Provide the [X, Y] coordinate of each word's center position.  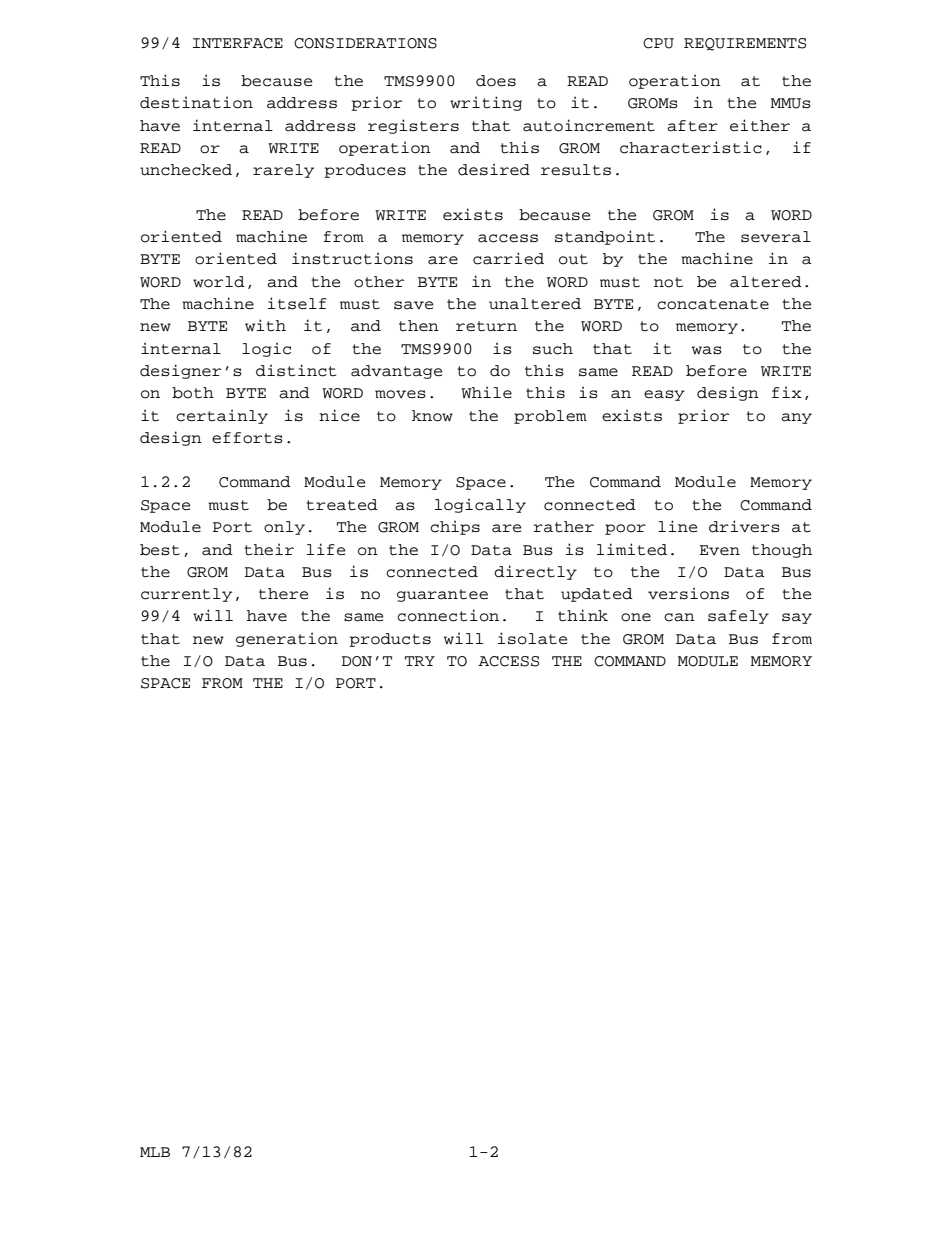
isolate [532, 638]
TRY [420, 661]
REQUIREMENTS [745, 44]
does [496, 81]
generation [287, 639]
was [707, 350]
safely [738, 617]
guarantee [442, 595]
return [486, 326]
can [679, 617]
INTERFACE [238, 43]
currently [186, 595]
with [265, 325]
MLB [155, 1152]
